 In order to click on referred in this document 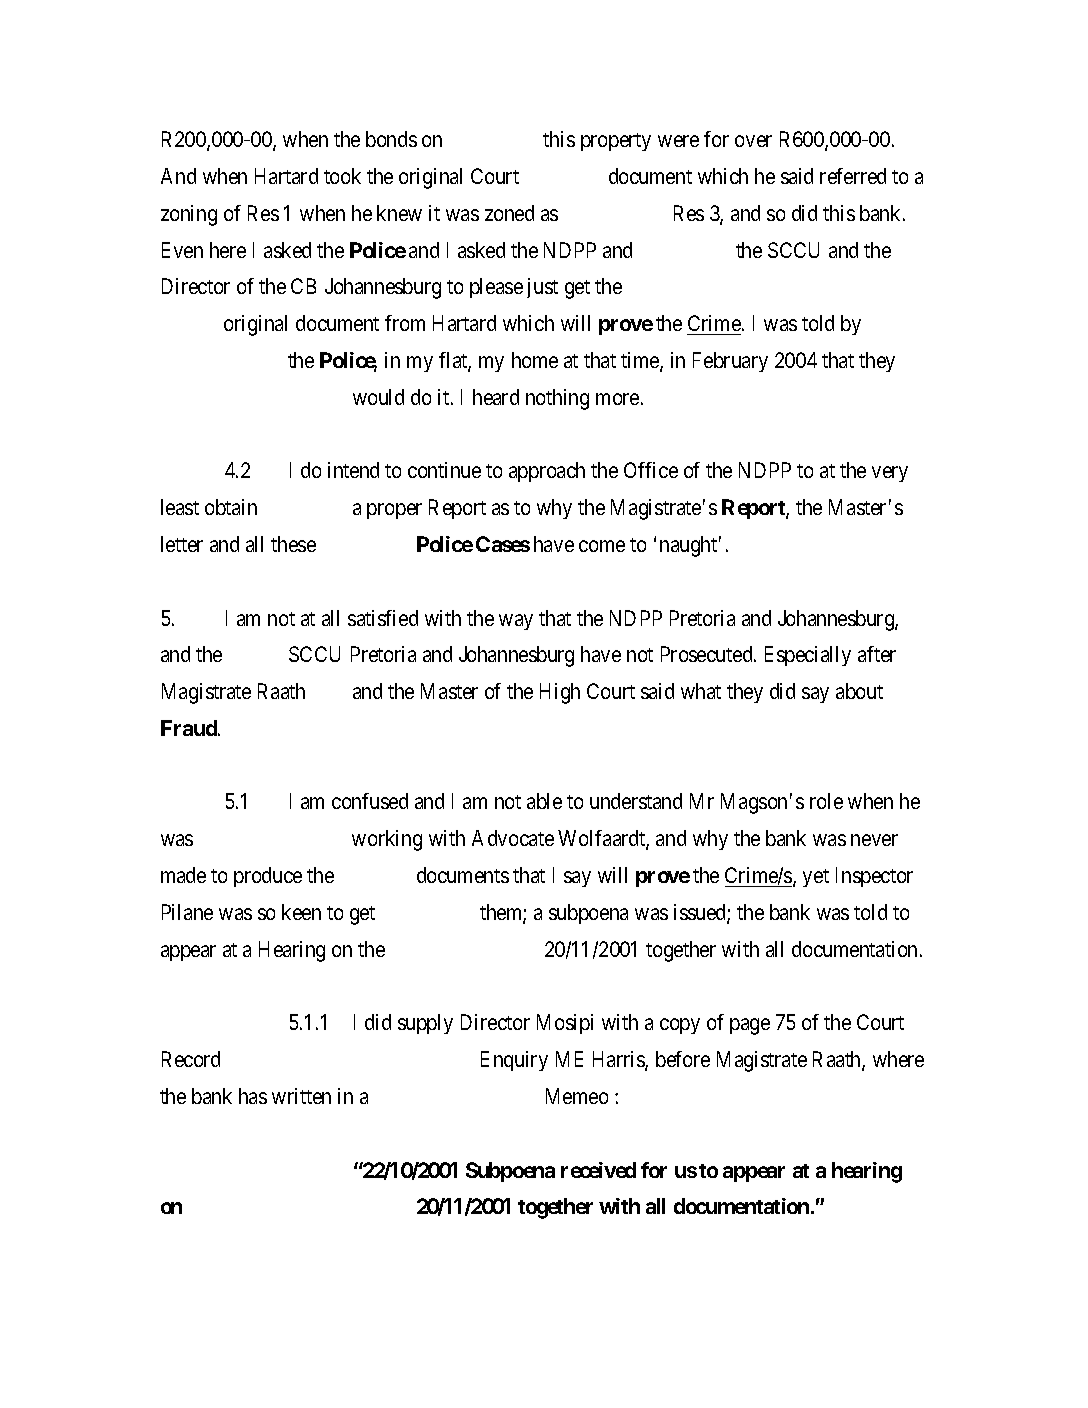, I will do `click(853, 176)`.
